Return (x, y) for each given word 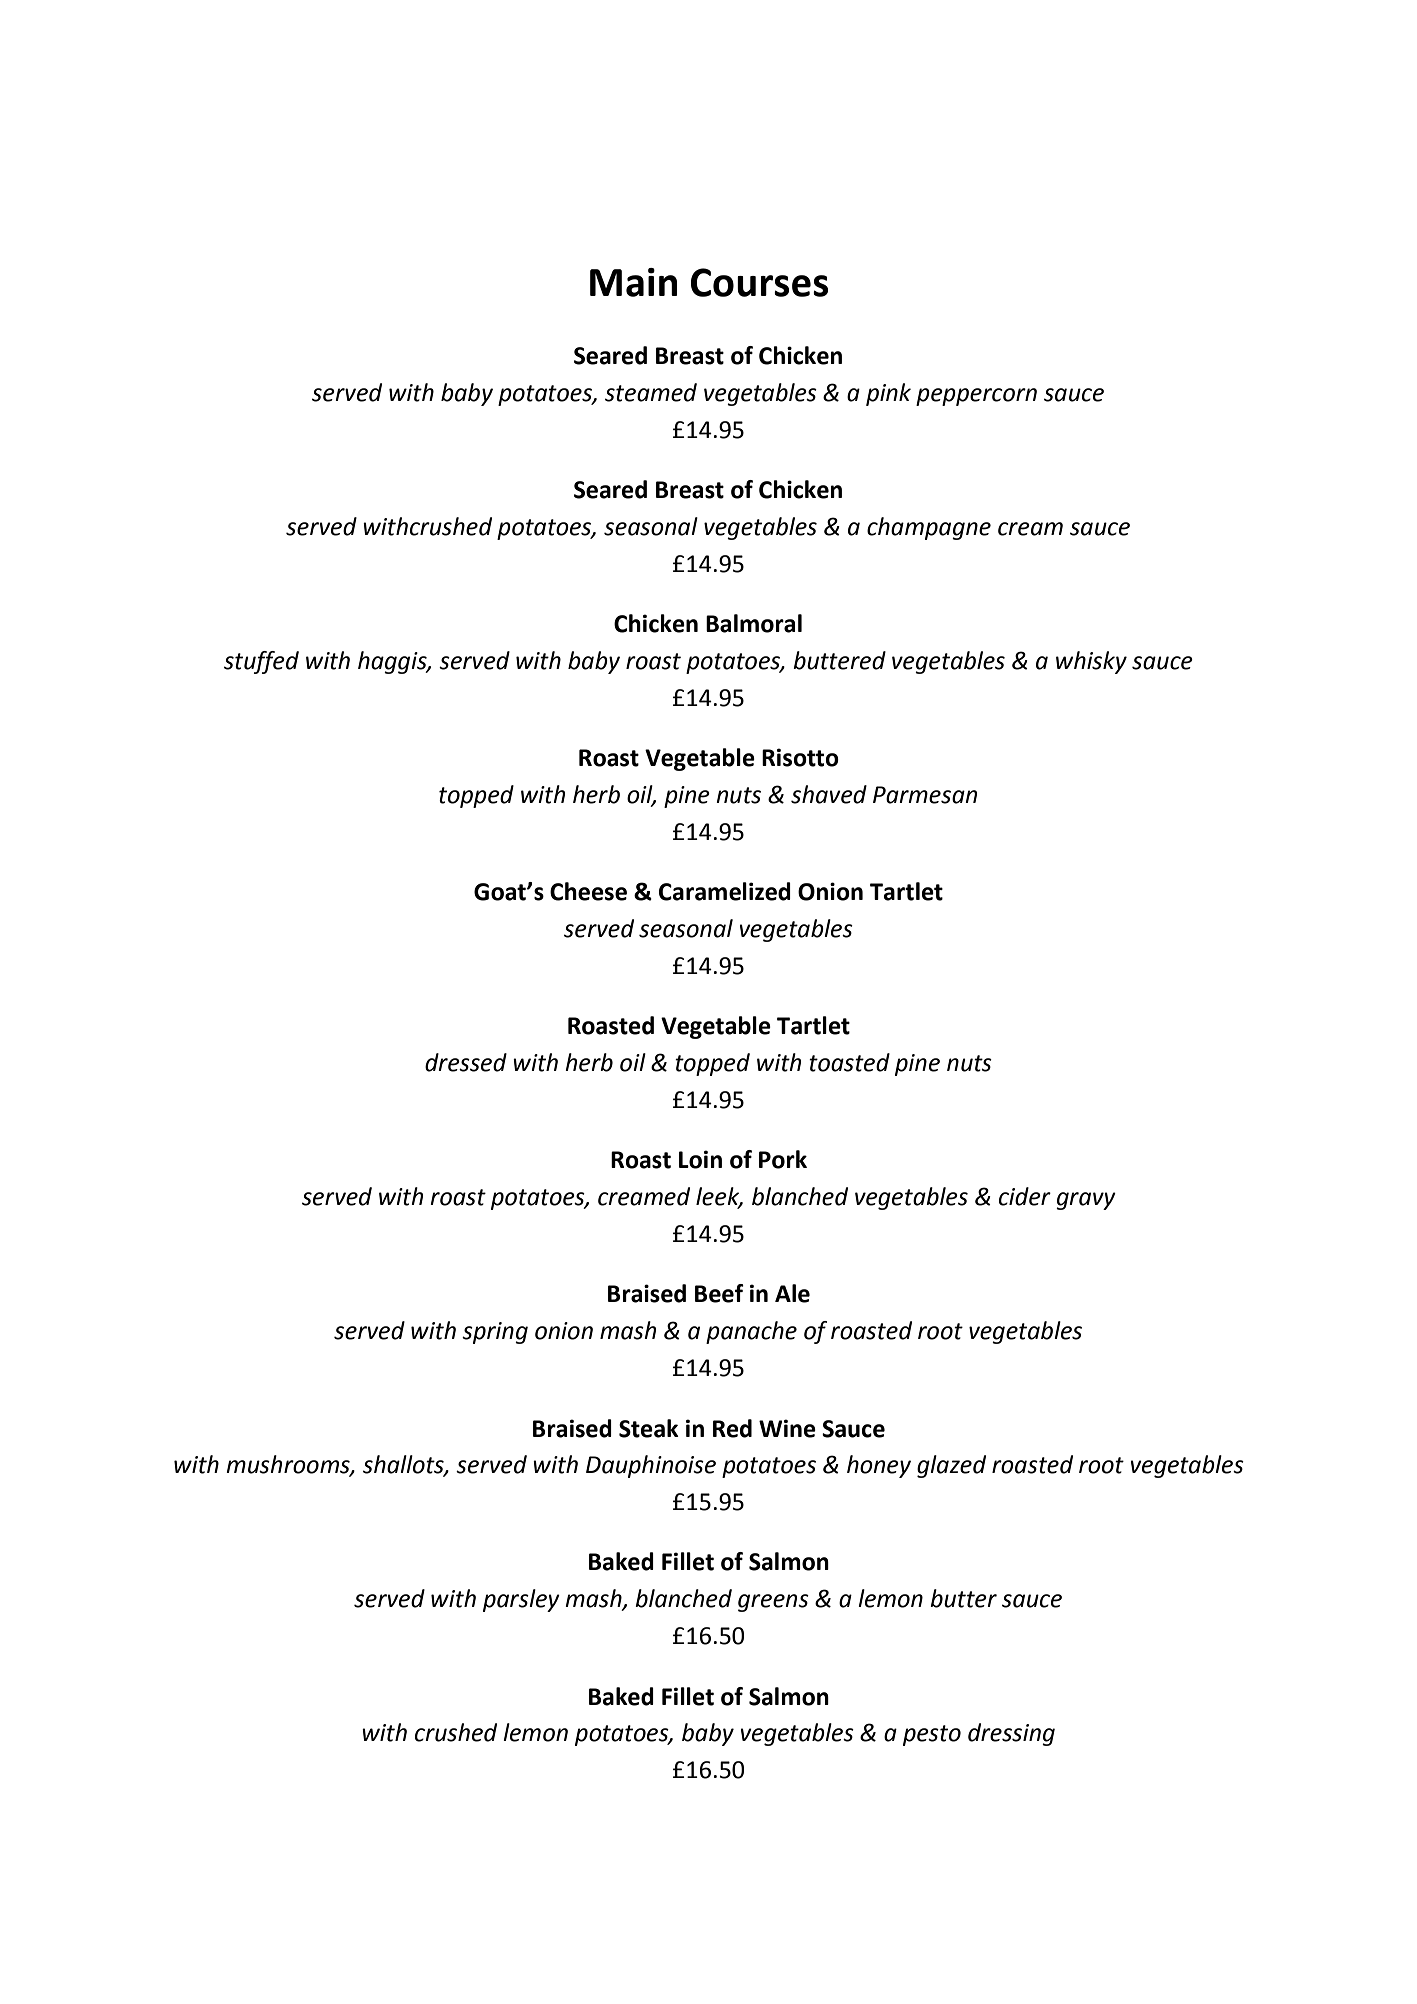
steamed (651, 392)
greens (773, 1603)
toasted (849, 1062)
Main (633, 282)
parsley (521, 1600)
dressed (466, 1062)
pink (888, 394)
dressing (1011, 1734)
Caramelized (725, 891)
